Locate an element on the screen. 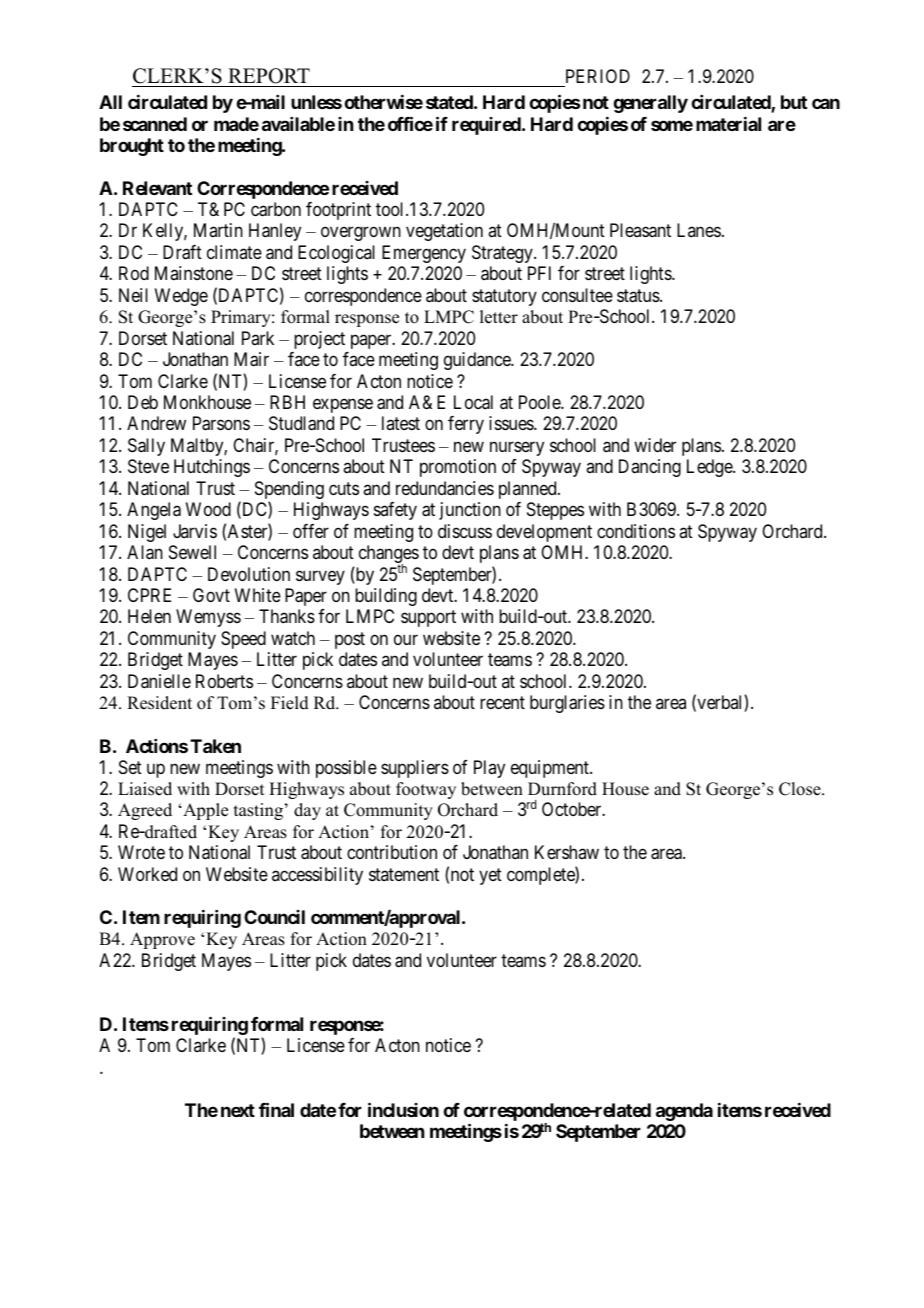  material is located at coordinates (728, 123).
